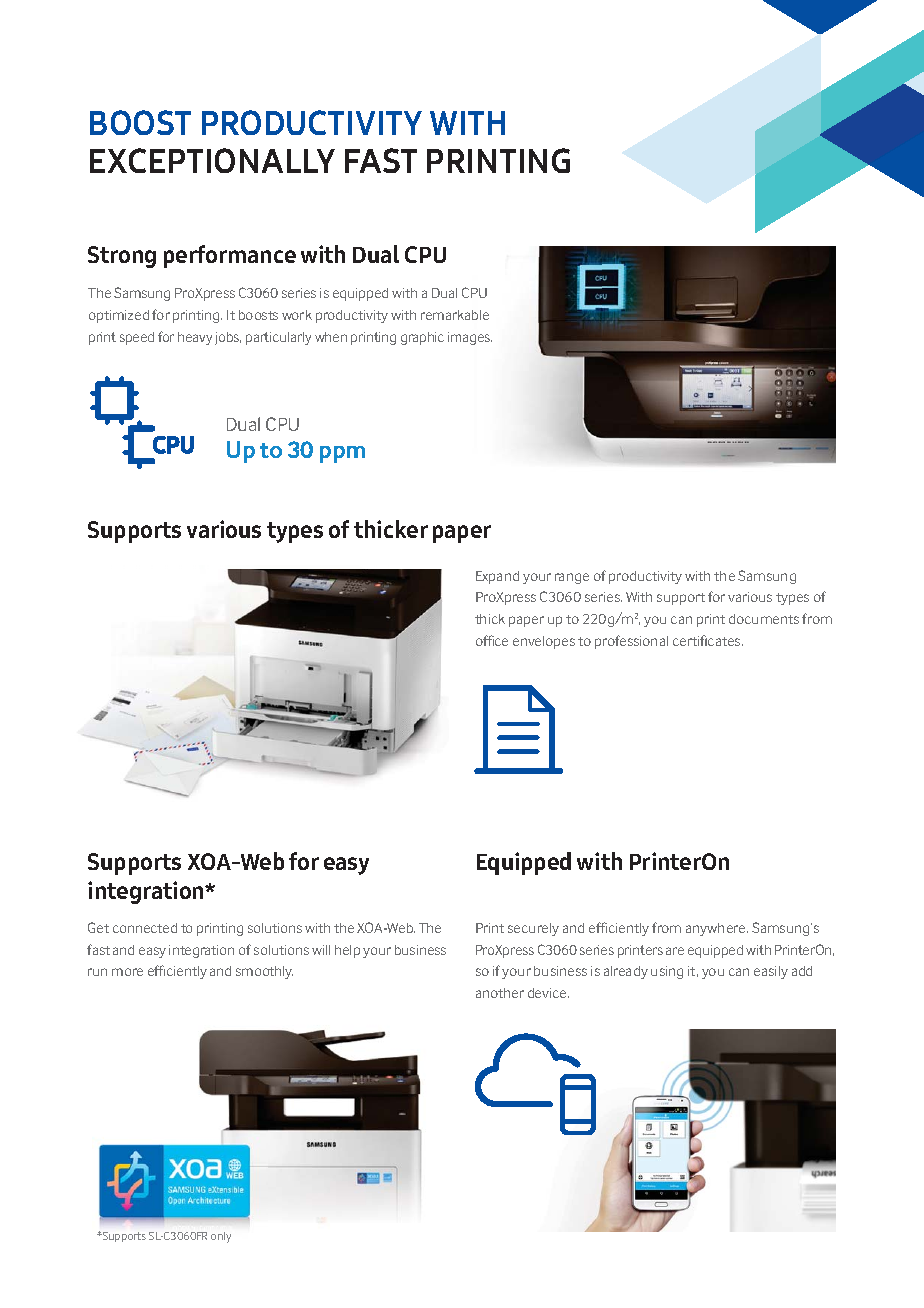  What do you see at coordinates (347, 951) in the screenshot?
I see `help` at bounding box center [347, 951].
